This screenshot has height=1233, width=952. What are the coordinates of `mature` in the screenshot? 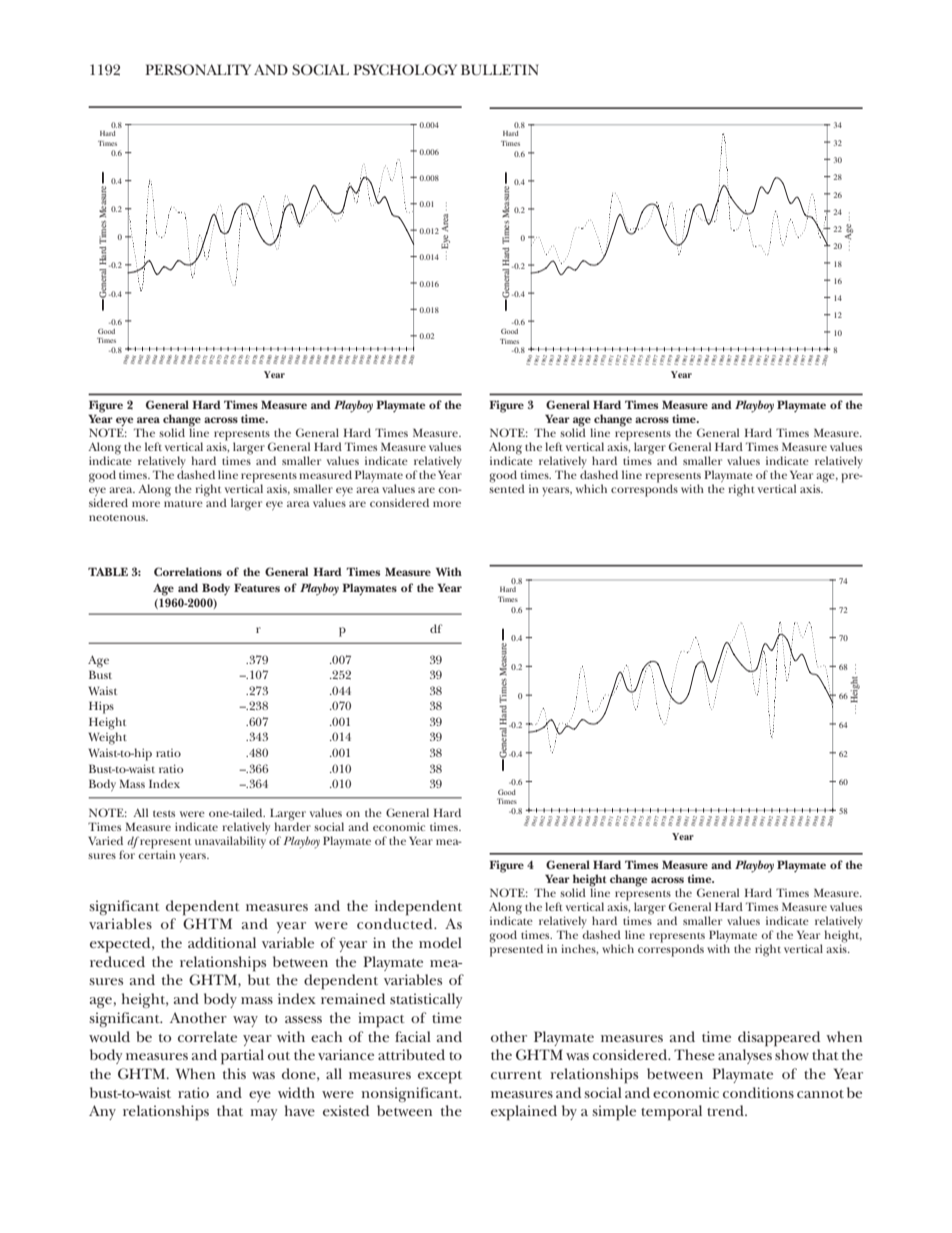 It's located at (183, 503).
